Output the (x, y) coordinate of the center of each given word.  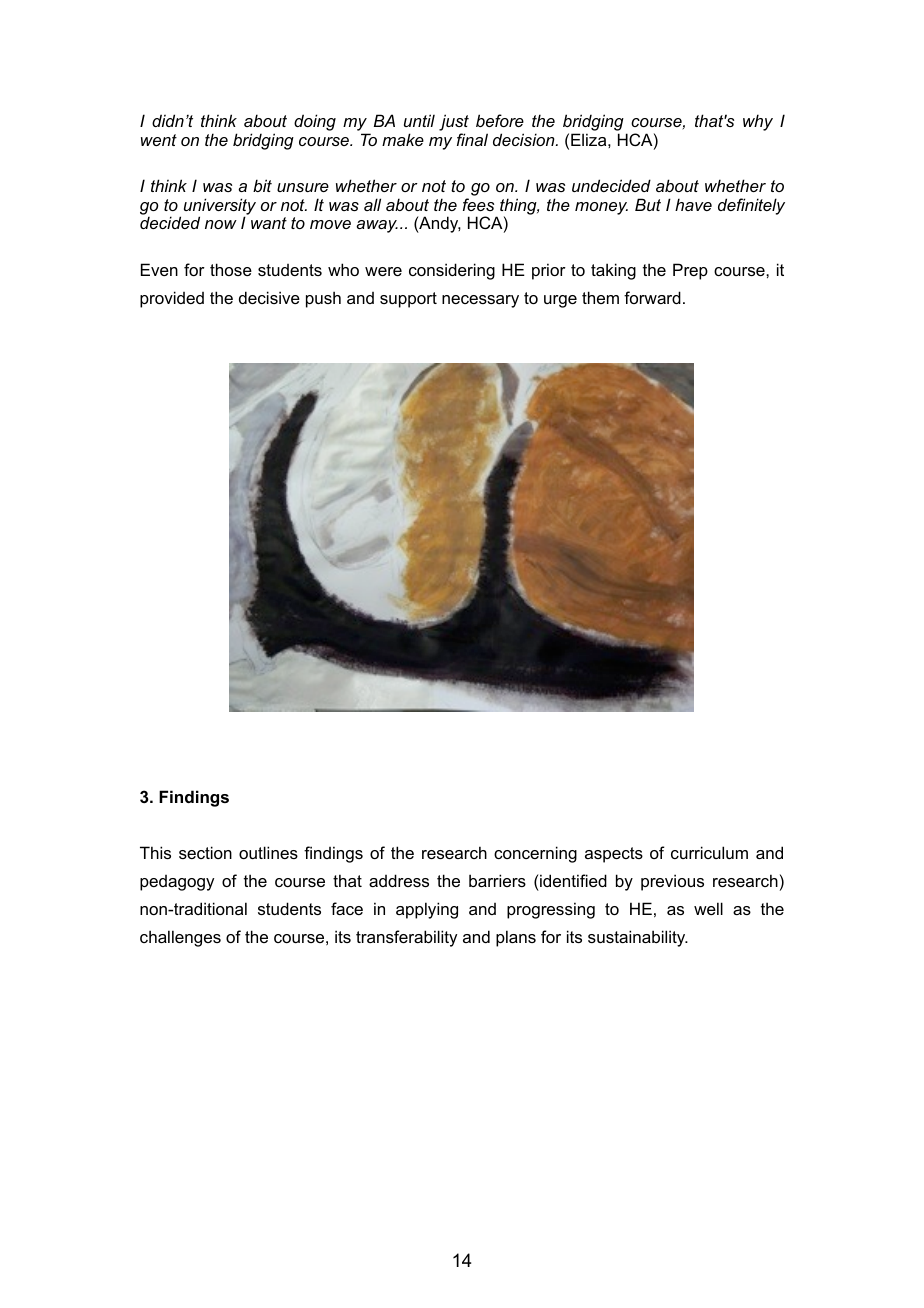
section (205, 852)
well (708, 908)
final (472, 139)
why (758, 122)
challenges (180, 938)
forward (652, 297)
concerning (535, 854)
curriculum (709, 852)
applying (427, 910)
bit (262, 185)
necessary (480, 301)
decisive (269, 297)
